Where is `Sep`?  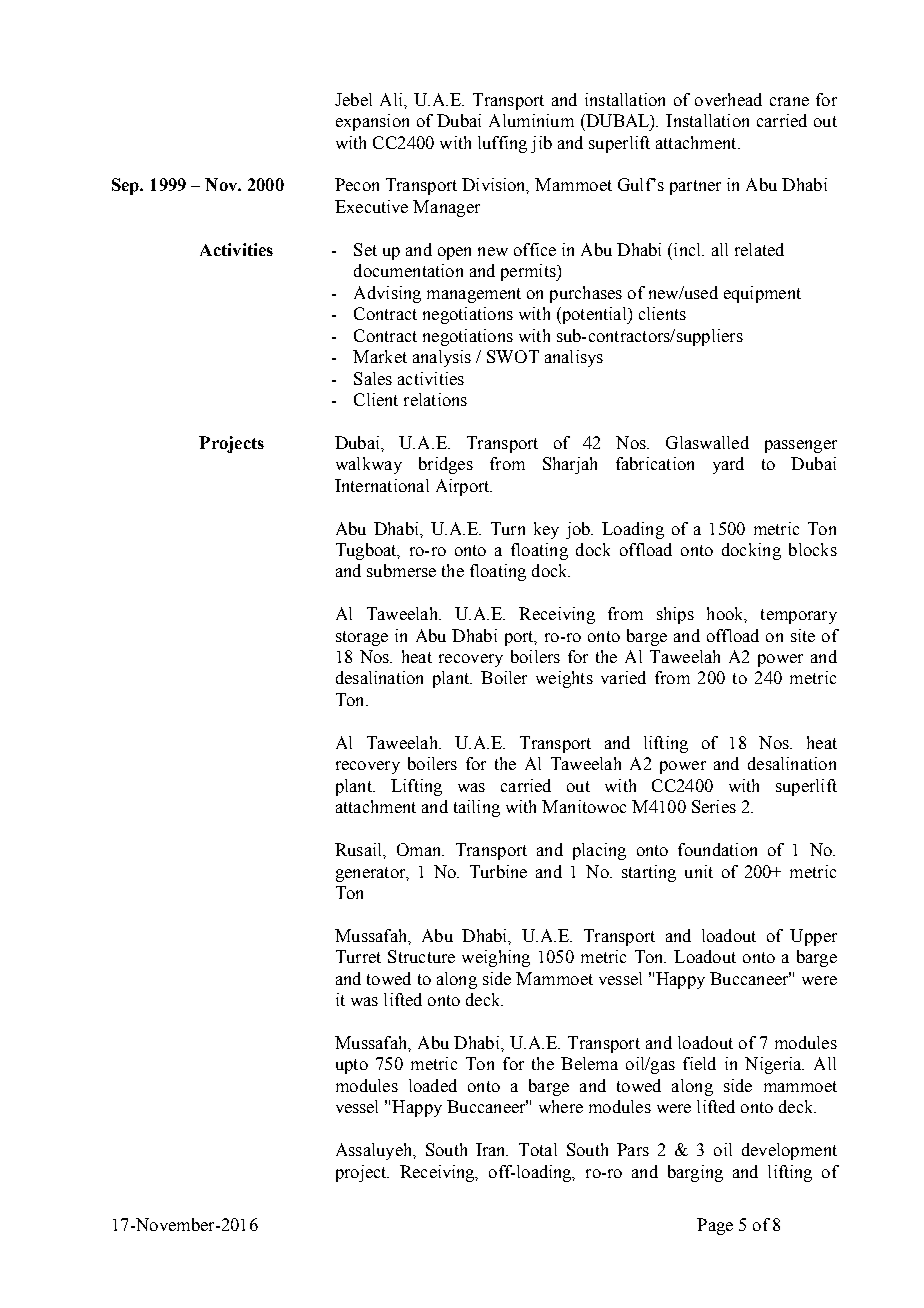
Sep is located at coordinates (127, 186).
